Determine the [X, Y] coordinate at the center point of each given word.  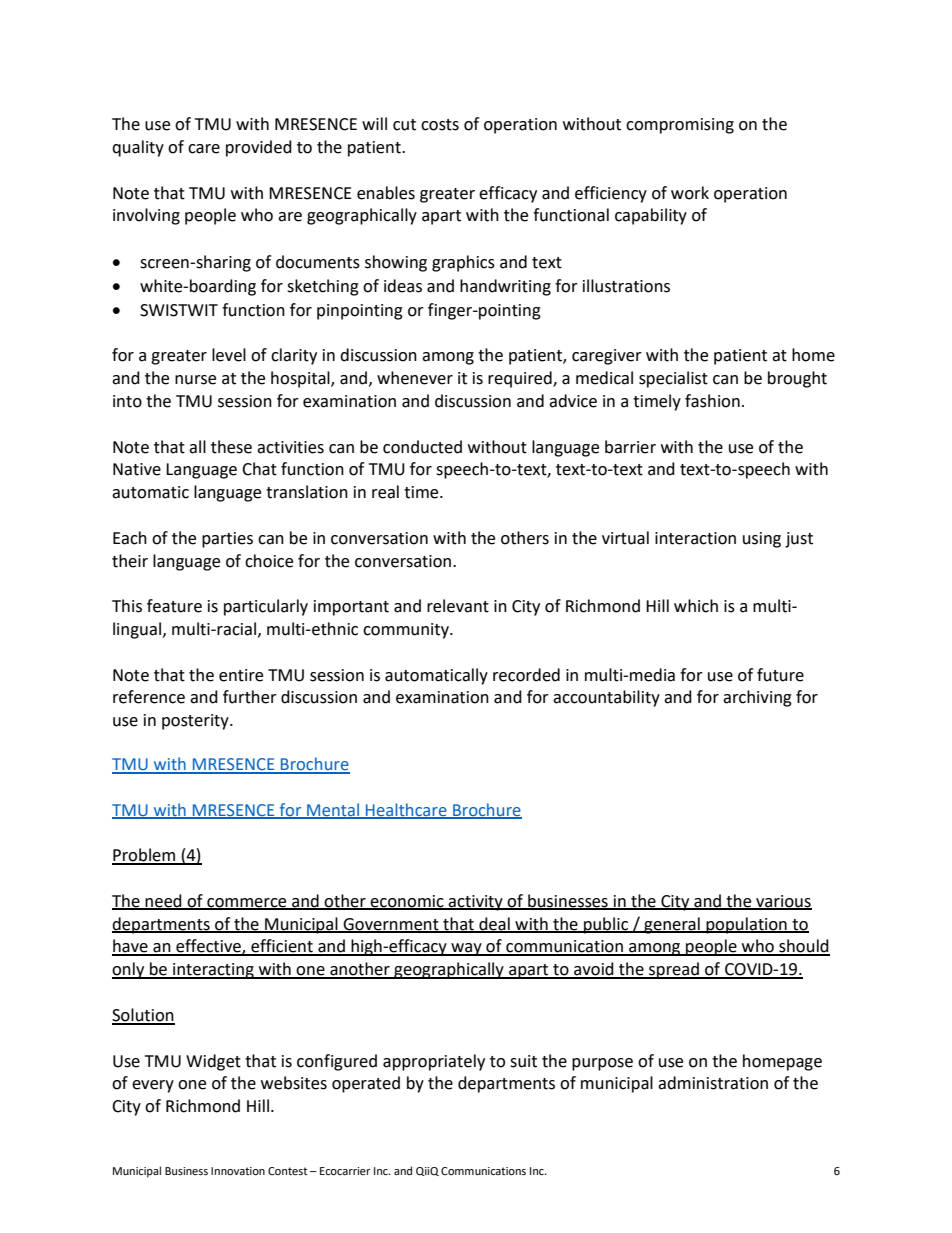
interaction [695, 538]
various [783, 902]
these [231, 447]
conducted [422, 447]
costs [440, 125]
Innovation [238, 1171]
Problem [145, 856]
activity [476, 903]
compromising [680, 126]
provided [259, 148]
